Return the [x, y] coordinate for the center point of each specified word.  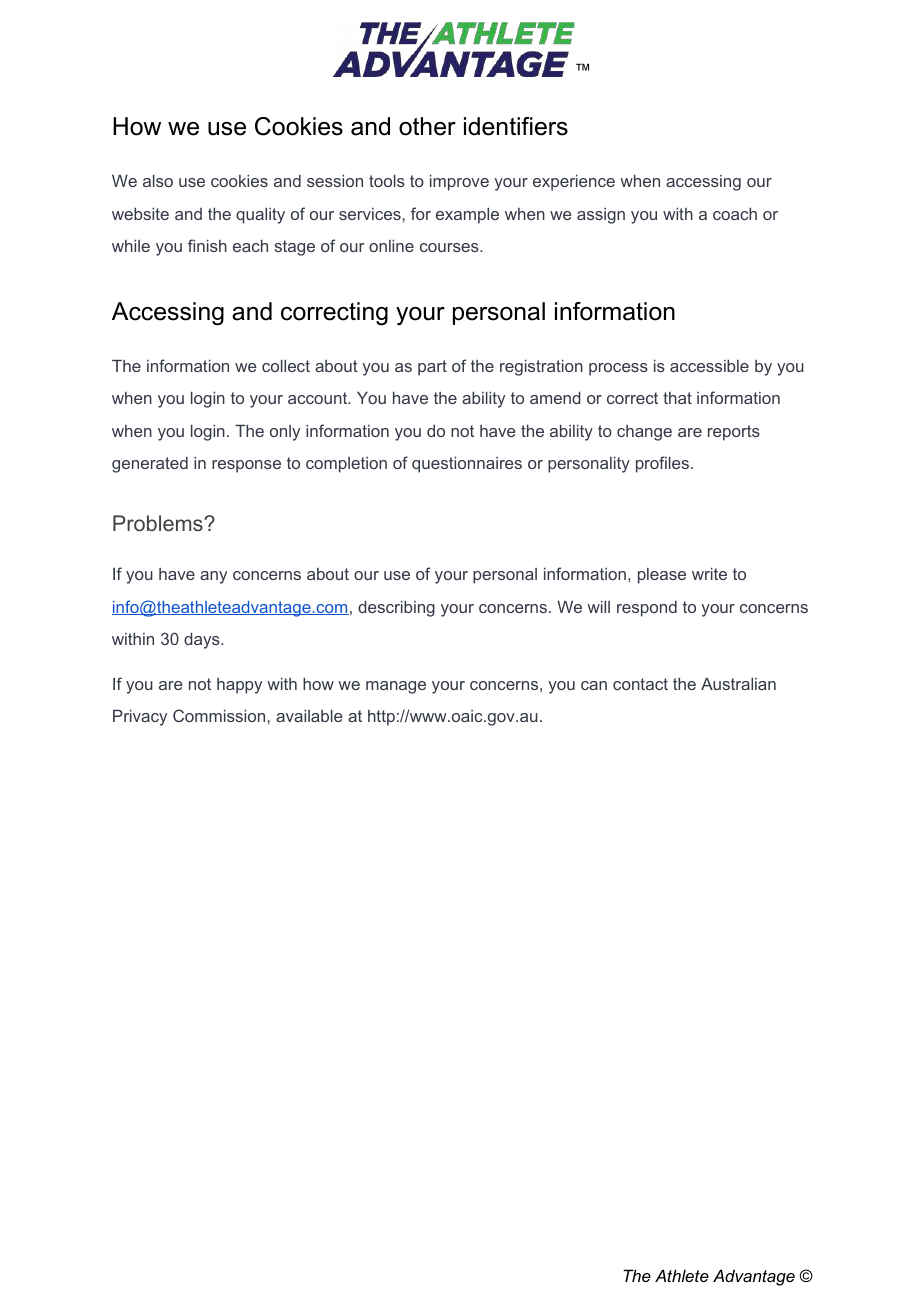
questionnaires [467, 465]
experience [574, 183]
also [158, 181]
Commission [219, 715]
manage [396, 687]
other [427, 126]
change [644, 433]
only [285, 433]
